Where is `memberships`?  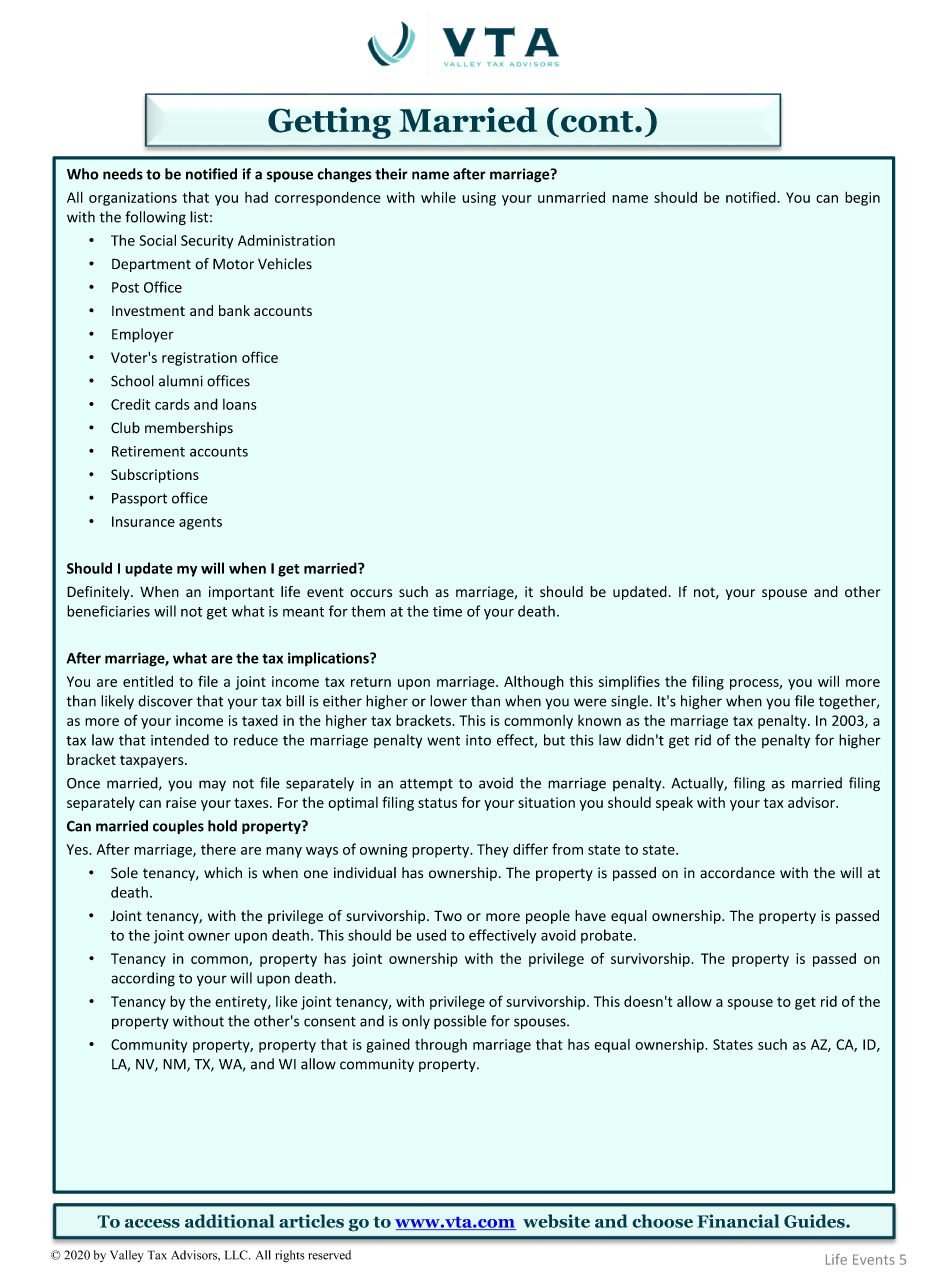 memberships is located at coordinates (189, 429).
